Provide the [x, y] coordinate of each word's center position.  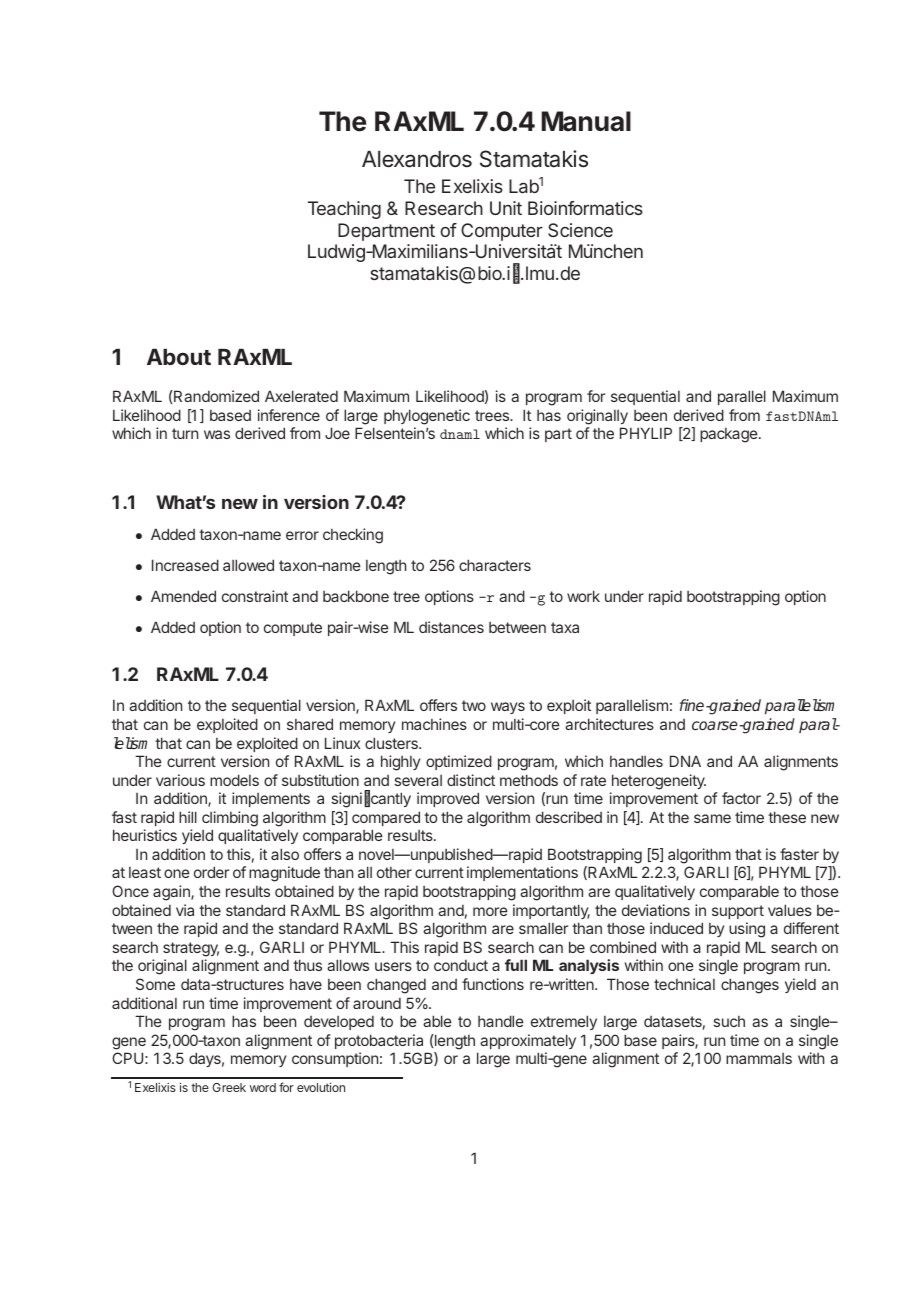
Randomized [215, 396]
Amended [183, 596]
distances [451, 627]
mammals [759, 1058]
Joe [337, 433]
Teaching [344, 210]
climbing [230, 819]
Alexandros [417, 159]
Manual [586, 121]
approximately [528, 1041]
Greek [229, 1087]
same [712, 818]
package [730, 435]
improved [448, 799]
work [583, 596]
